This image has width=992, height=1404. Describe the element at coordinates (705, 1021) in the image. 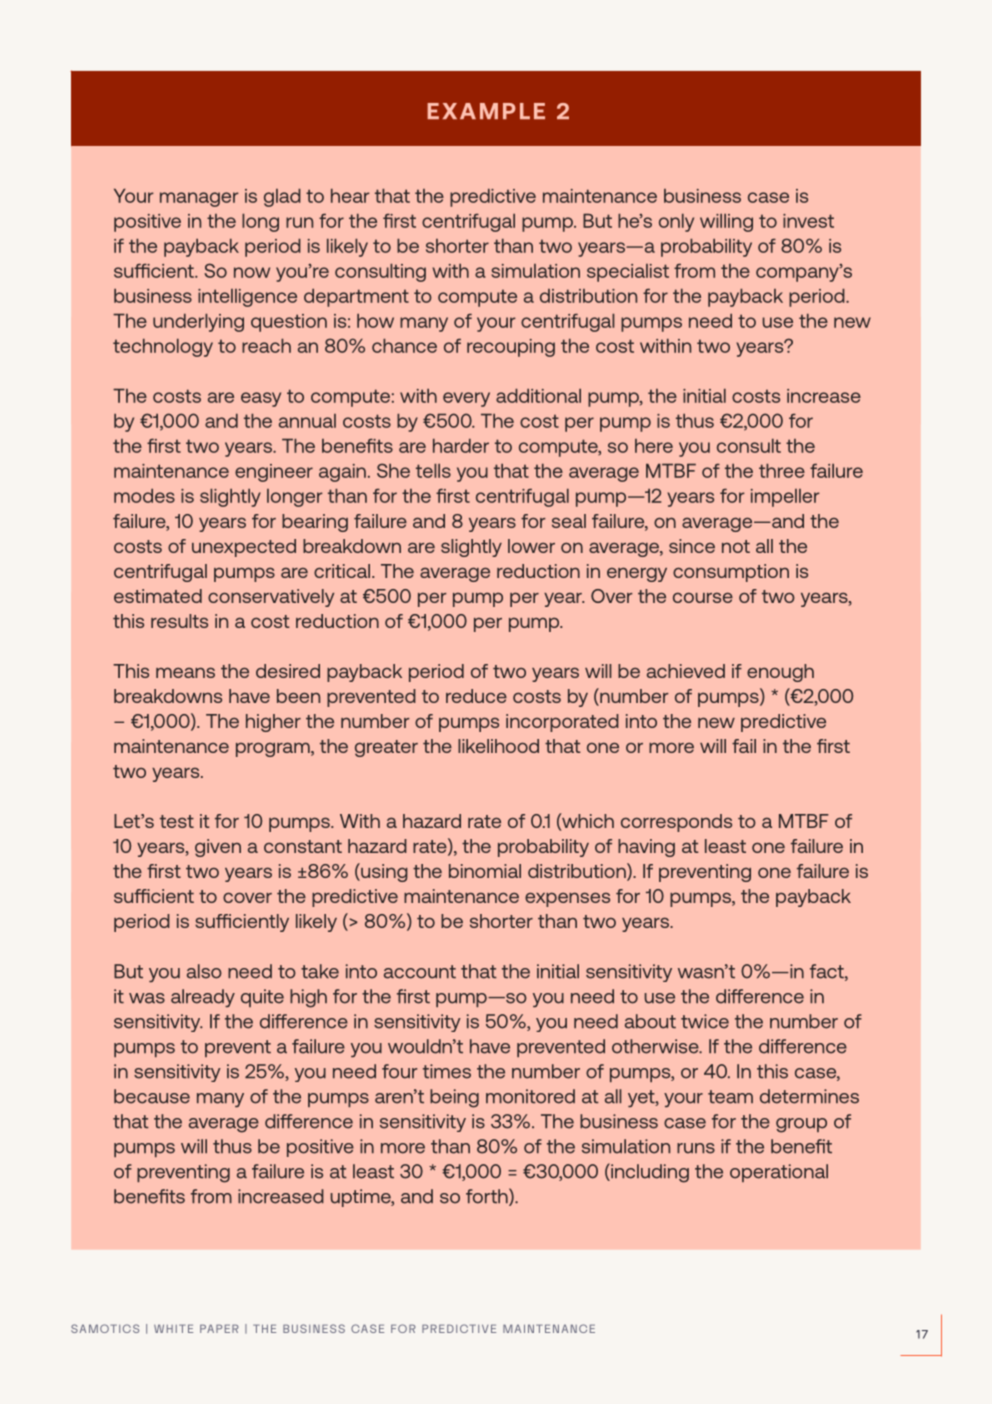

I see `twice` at that location.
